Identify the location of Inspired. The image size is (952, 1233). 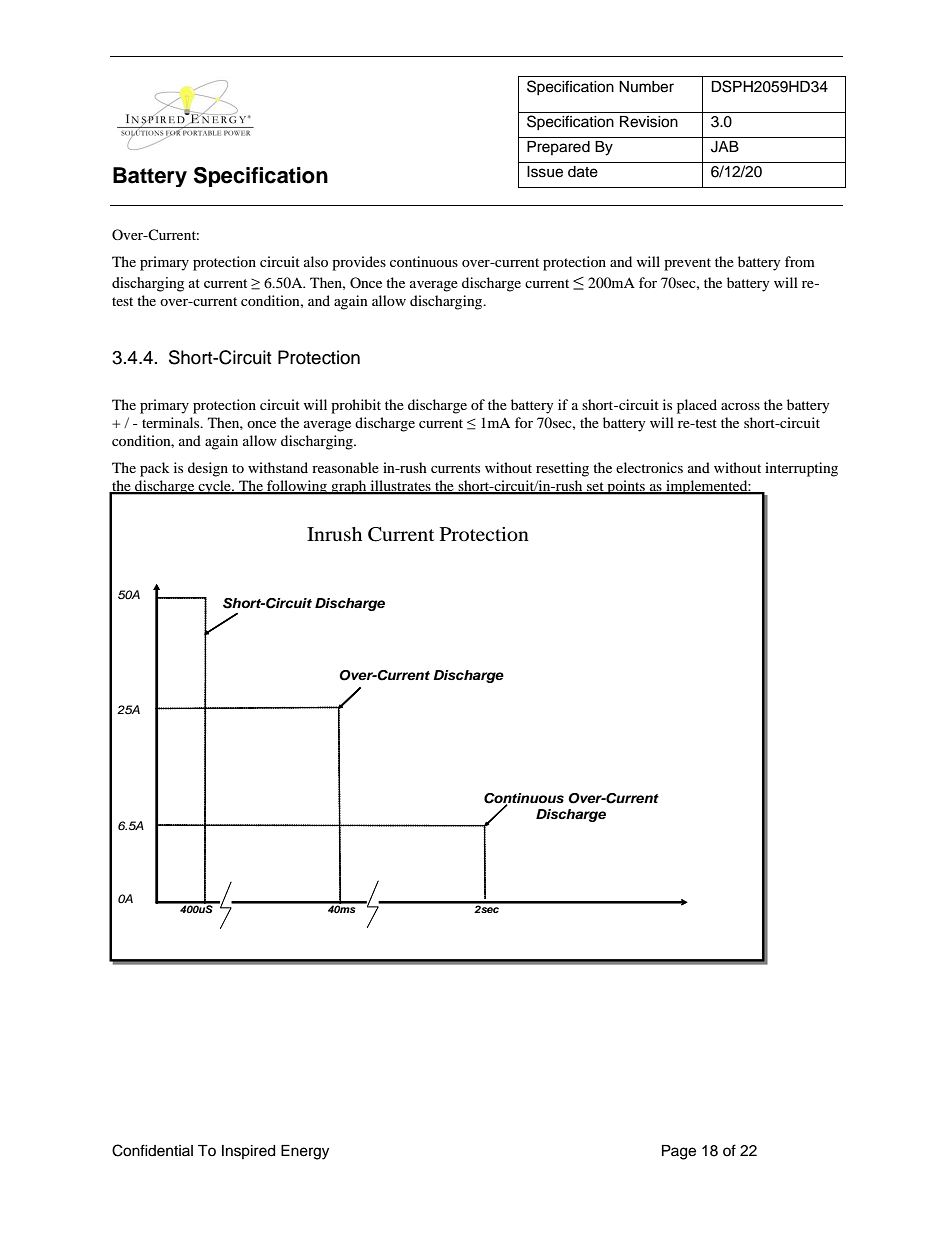
(248, 1152).
